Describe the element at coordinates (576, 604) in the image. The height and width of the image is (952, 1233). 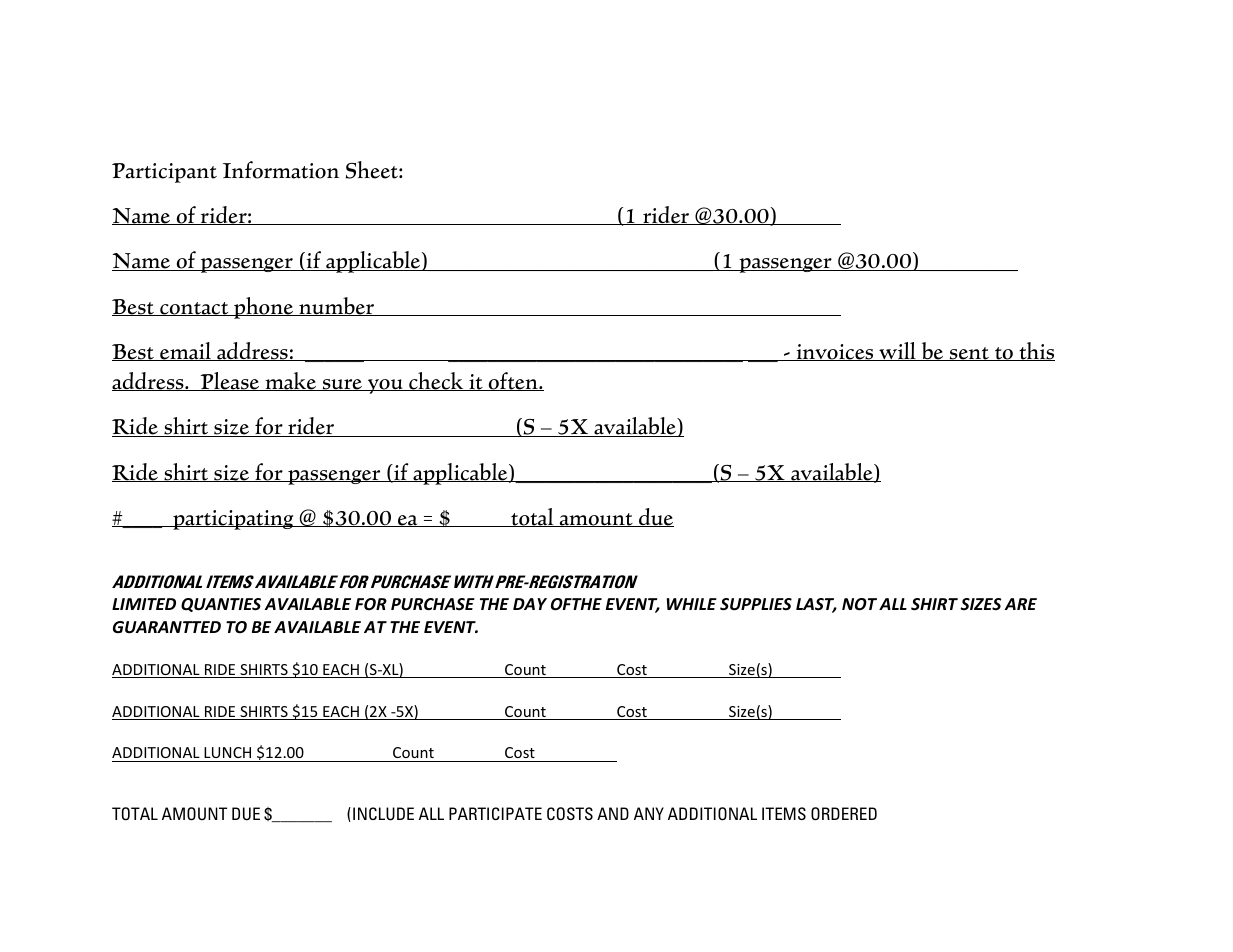
I see `OFTHE` at that location.
